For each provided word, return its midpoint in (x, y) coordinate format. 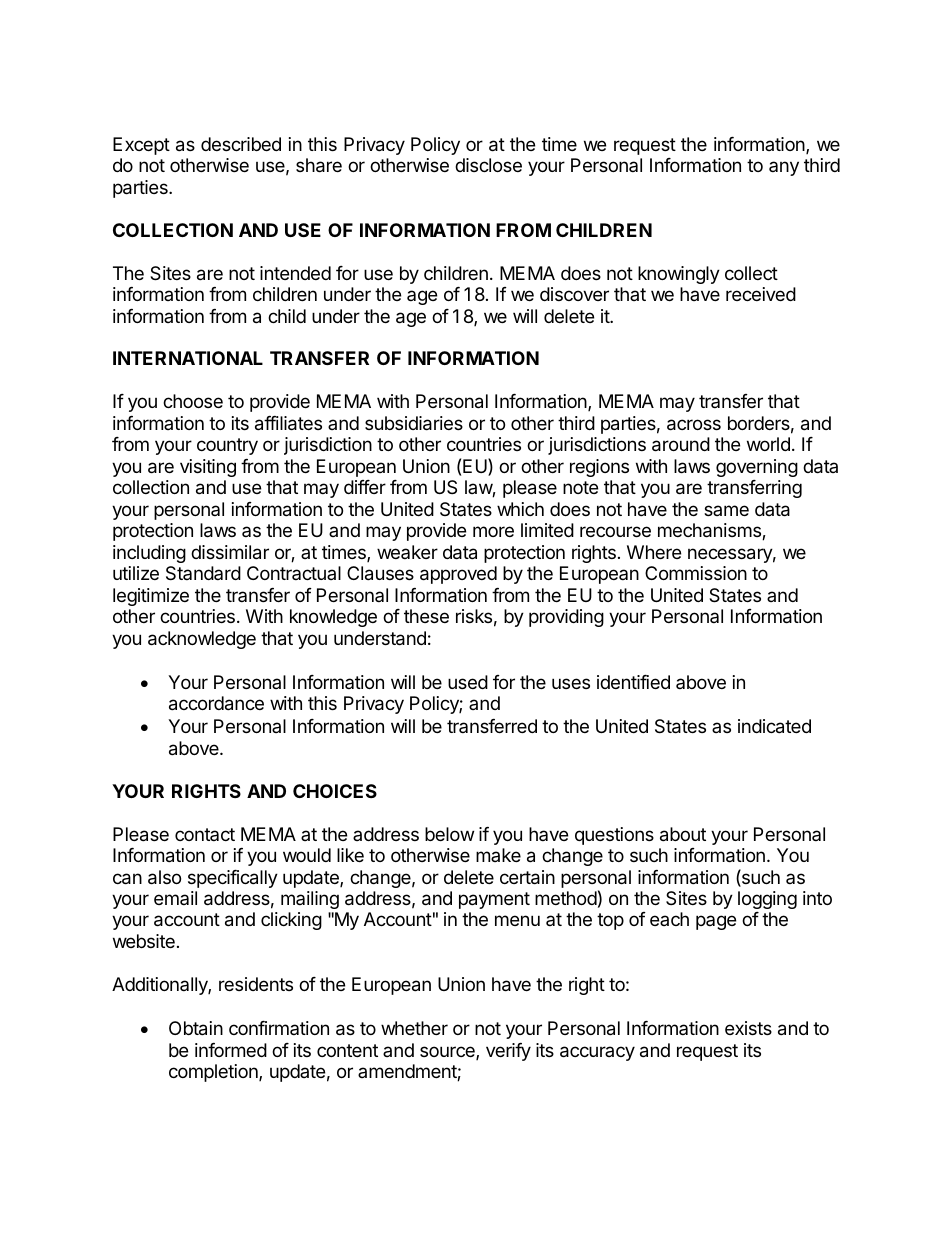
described (241, 144)
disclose (488, 165)
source (448, 1053)
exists (748, 1028)
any (784, 168)
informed (231, 1050)
